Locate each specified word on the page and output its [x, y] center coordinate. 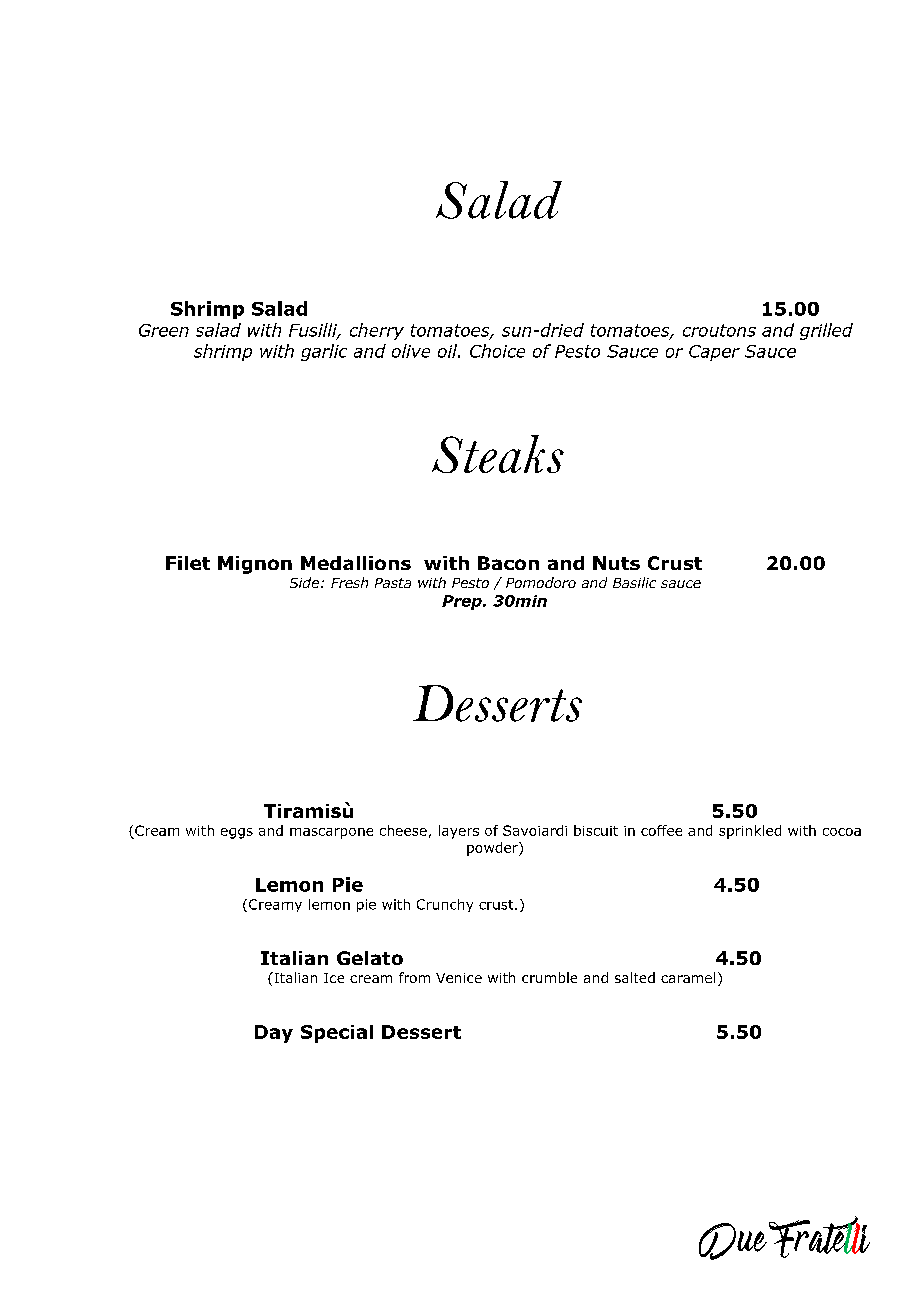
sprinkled [750, 832]
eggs [237, 833]
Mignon [255, 565]
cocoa [842, 832]
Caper [714, 353]
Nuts [616, 563]
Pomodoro [541, 582]
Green [164, 330]
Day [274, 1034]
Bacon [508, 563]
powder [493, 849]
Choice [497, 351]
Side [304, 582]
